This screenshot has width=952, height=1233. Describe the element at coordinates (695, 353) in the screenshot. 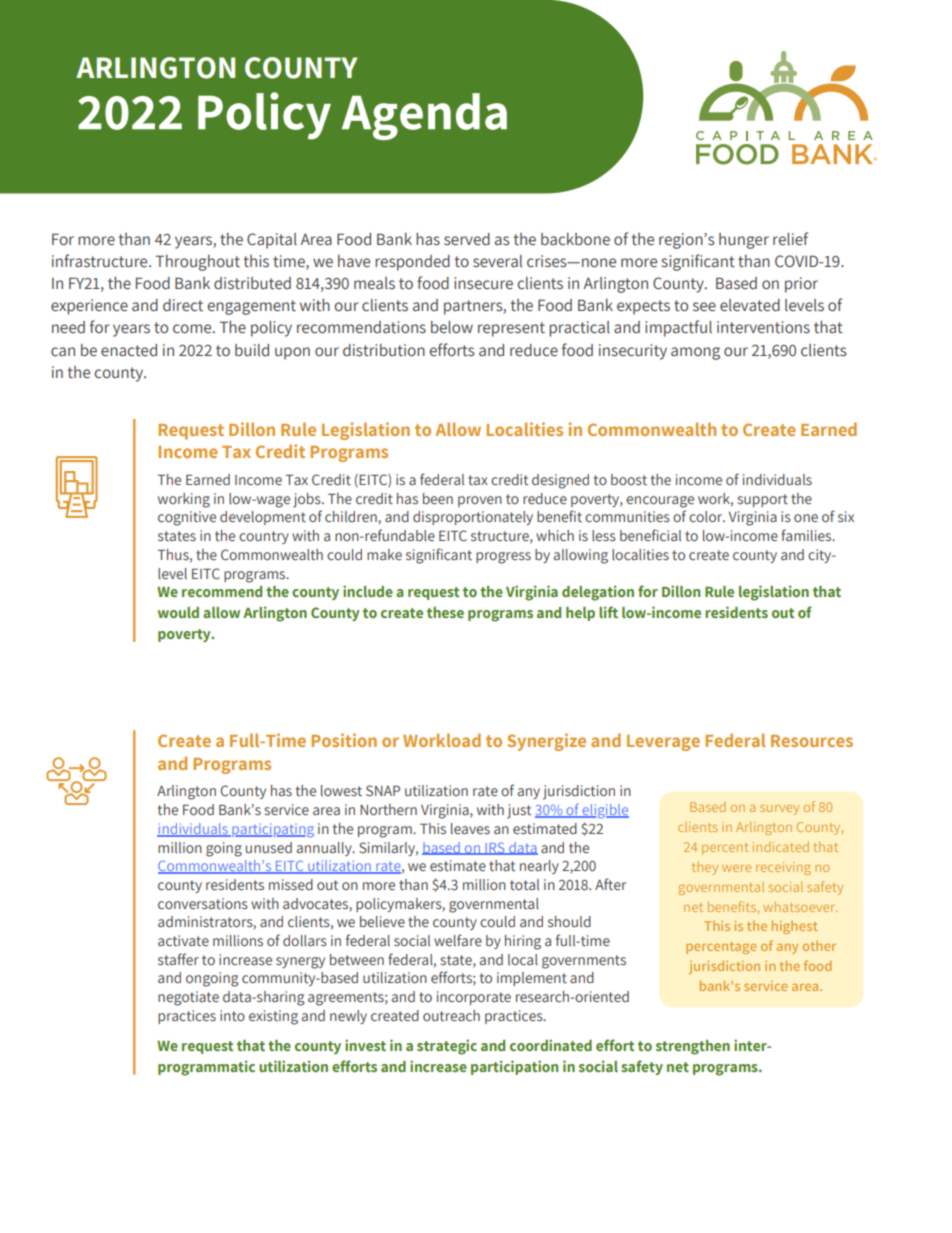

I see `among` at that location.
